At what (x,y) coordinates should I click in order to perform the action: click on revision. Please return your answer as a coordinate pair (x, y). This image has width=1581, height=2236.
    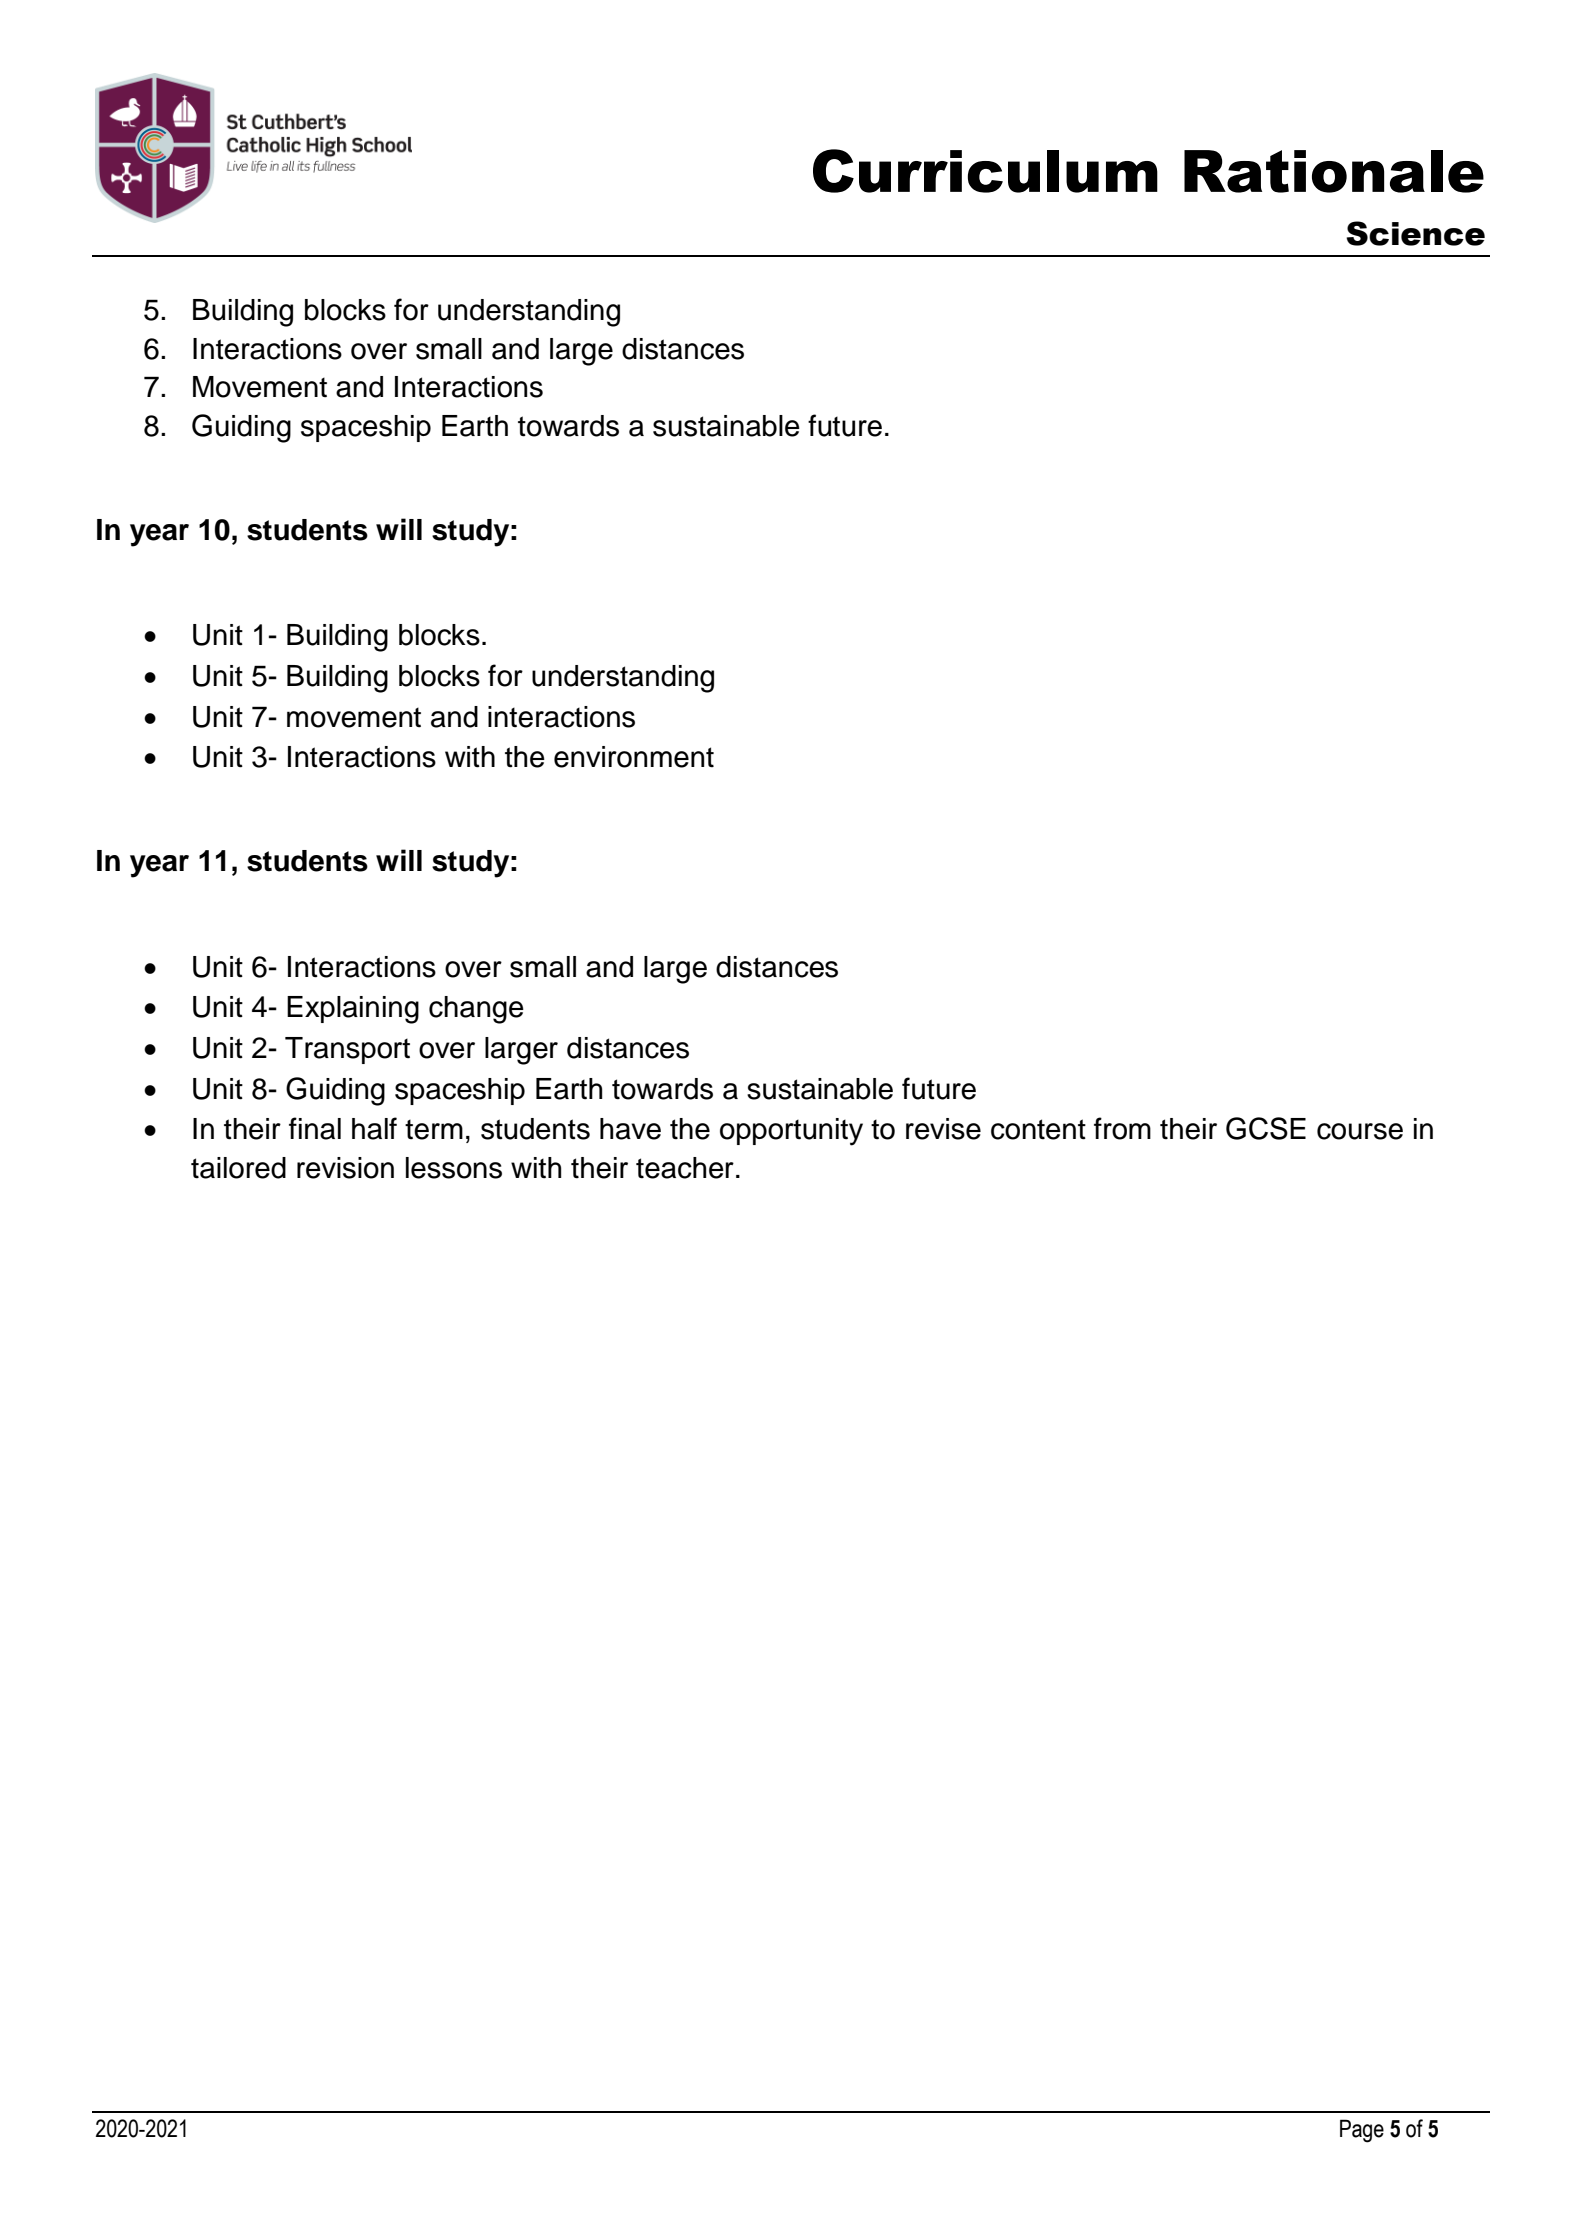
    Looking at the image, I should click on (345, 1168).
